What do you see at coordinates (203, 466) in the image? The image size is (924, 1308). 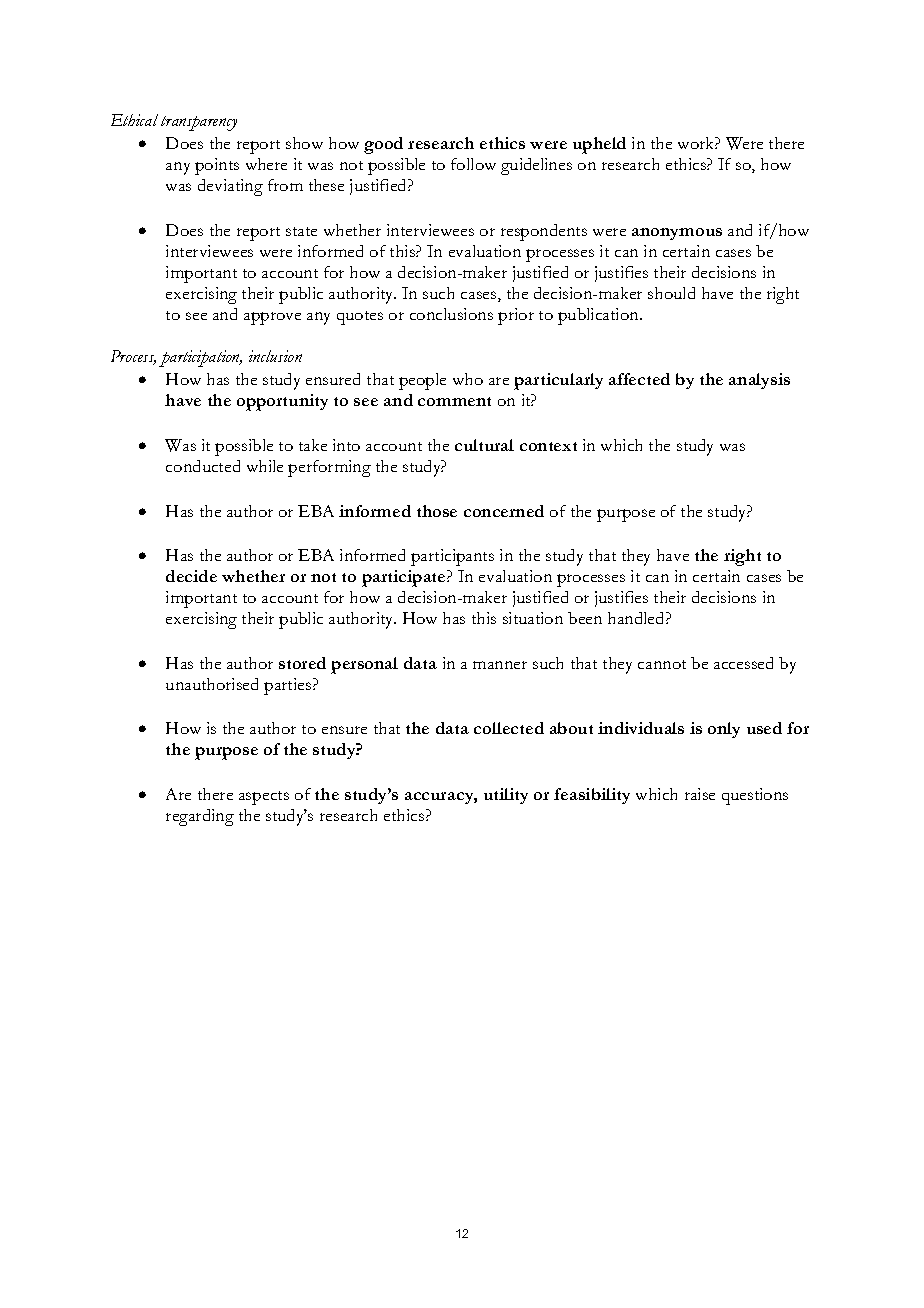 I see `conducted` at bounding box center [203, 466].
